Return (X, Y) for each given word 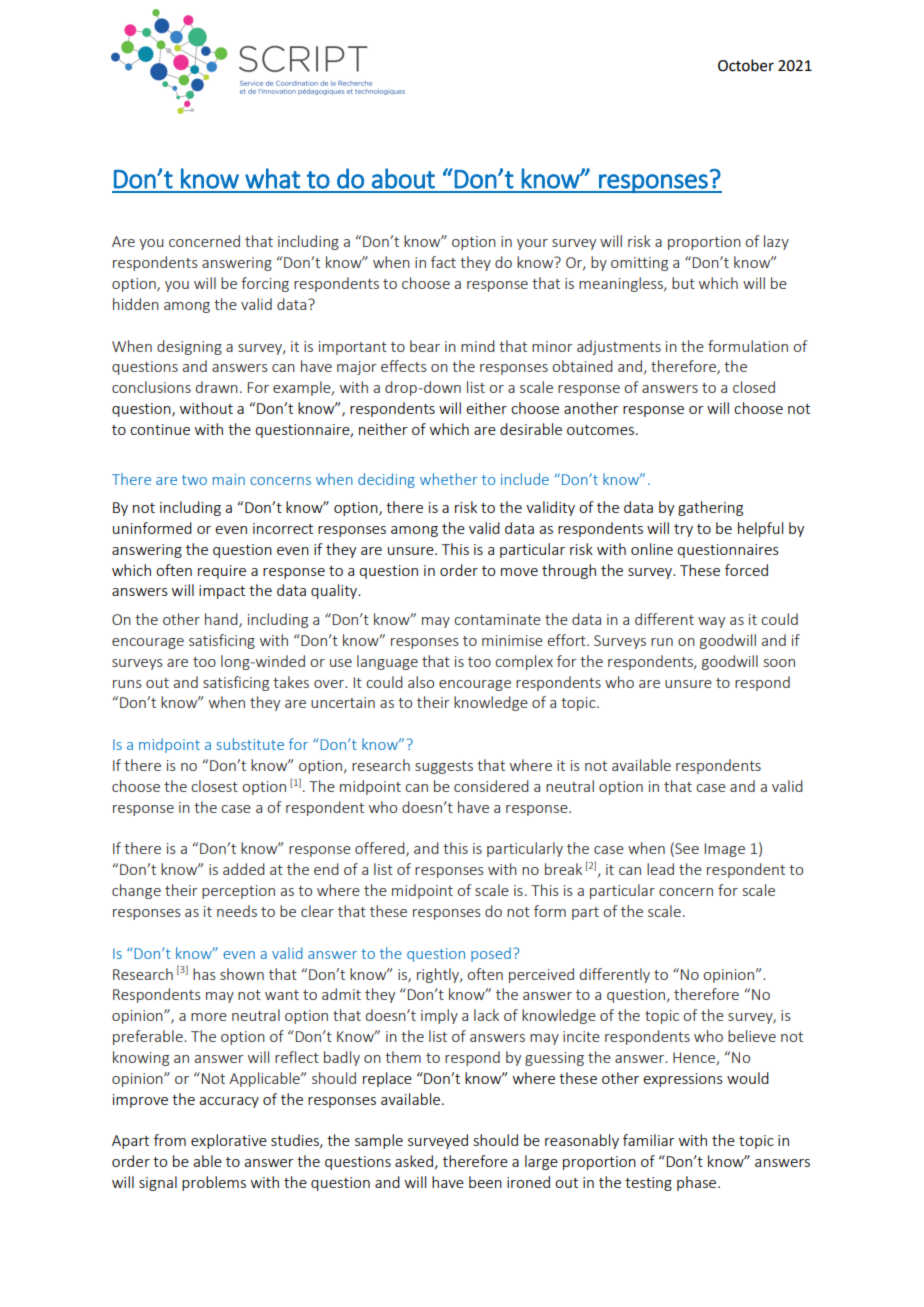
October (746, 65)
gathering (710, 508)
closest (214, 786)
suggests (444, 767)
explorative (229, 1141)
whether (449, 479)
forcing (265, 284)
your (532, 244)
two (194, 480)
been (485, 1182)
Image (725, 850)
